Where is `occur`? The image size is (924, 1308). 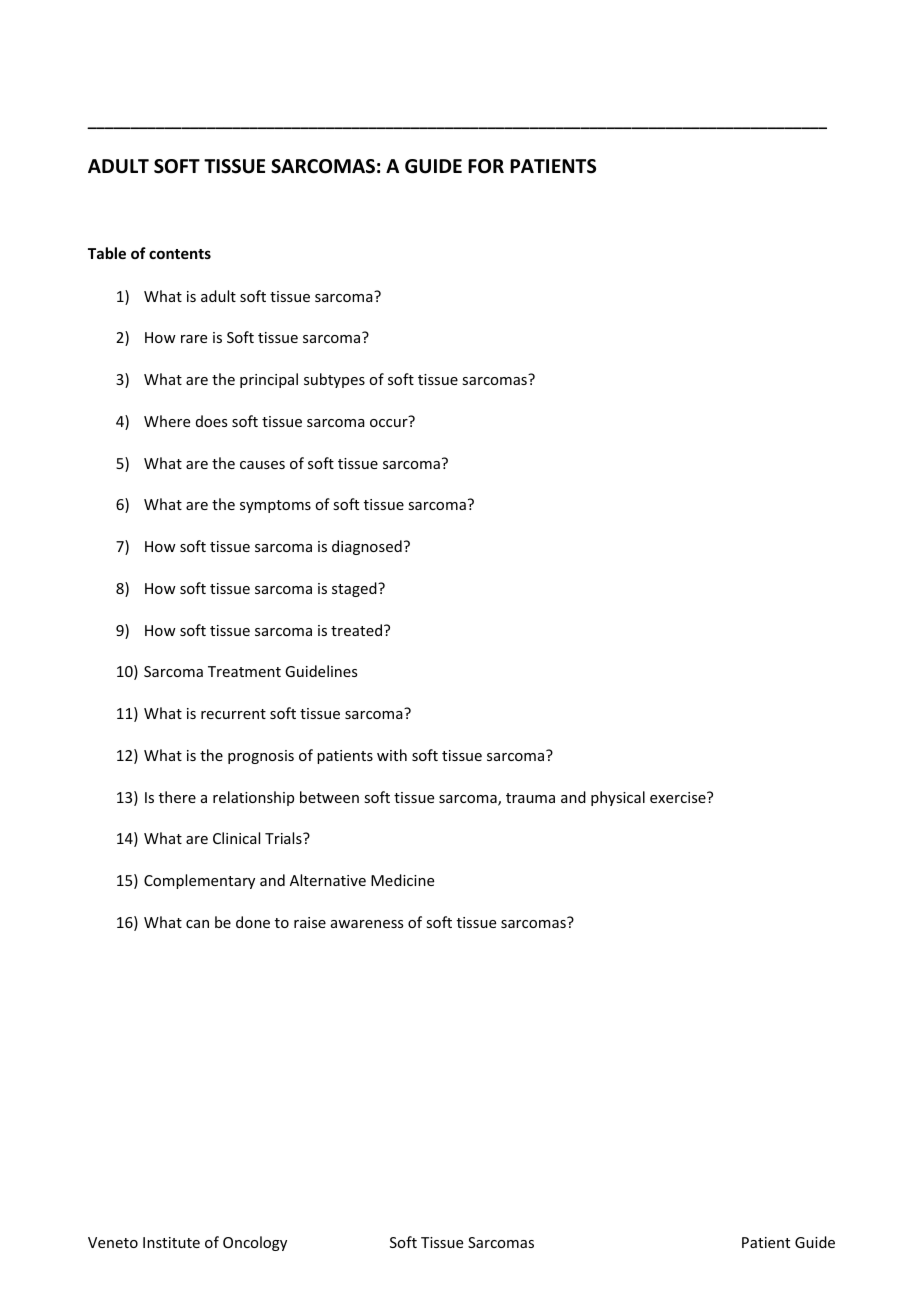 occur is located at coordinates (389, 423).
